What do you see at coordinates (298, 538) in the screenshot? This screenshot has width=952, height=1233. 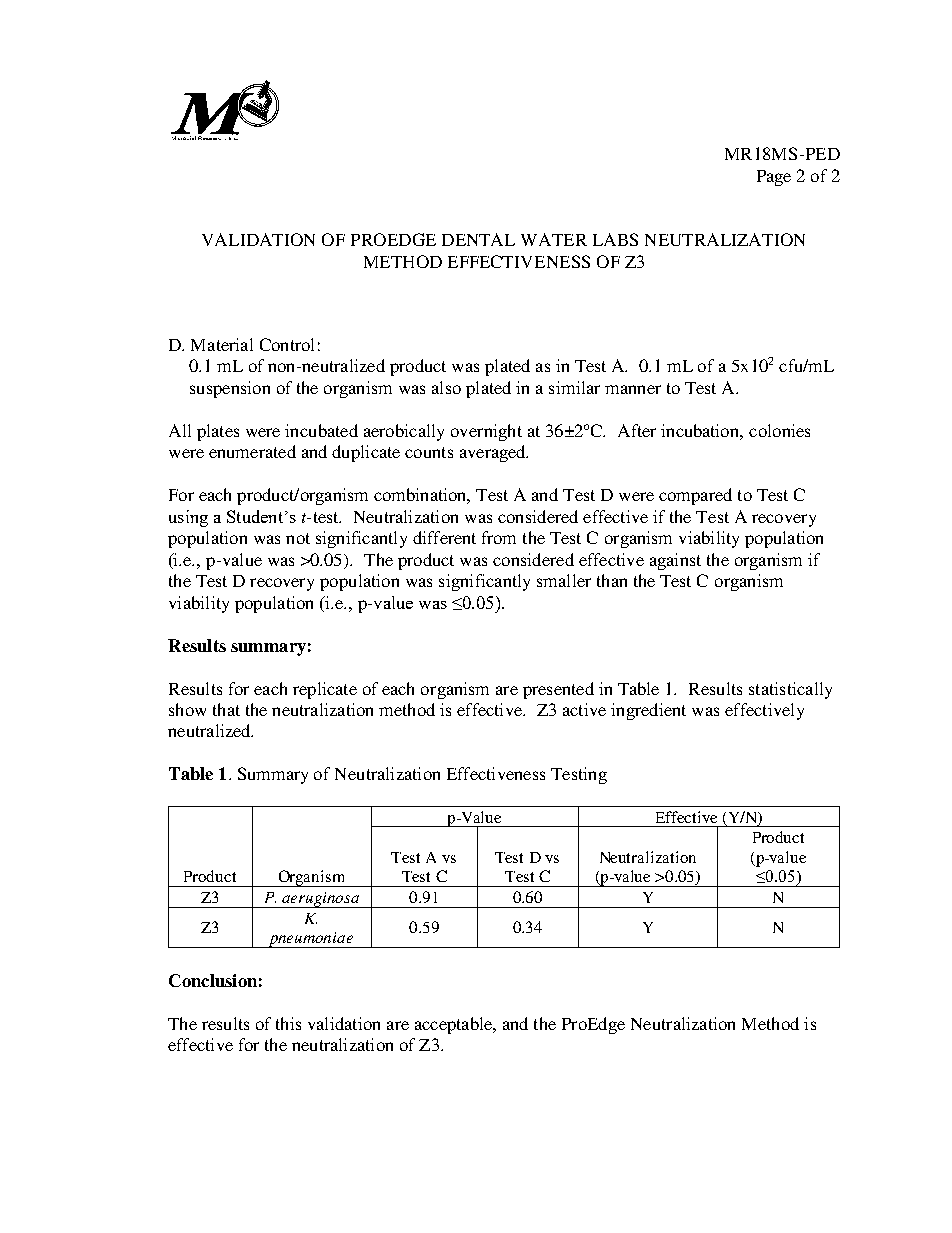 I see `not` at bounding box center [298, 538].
